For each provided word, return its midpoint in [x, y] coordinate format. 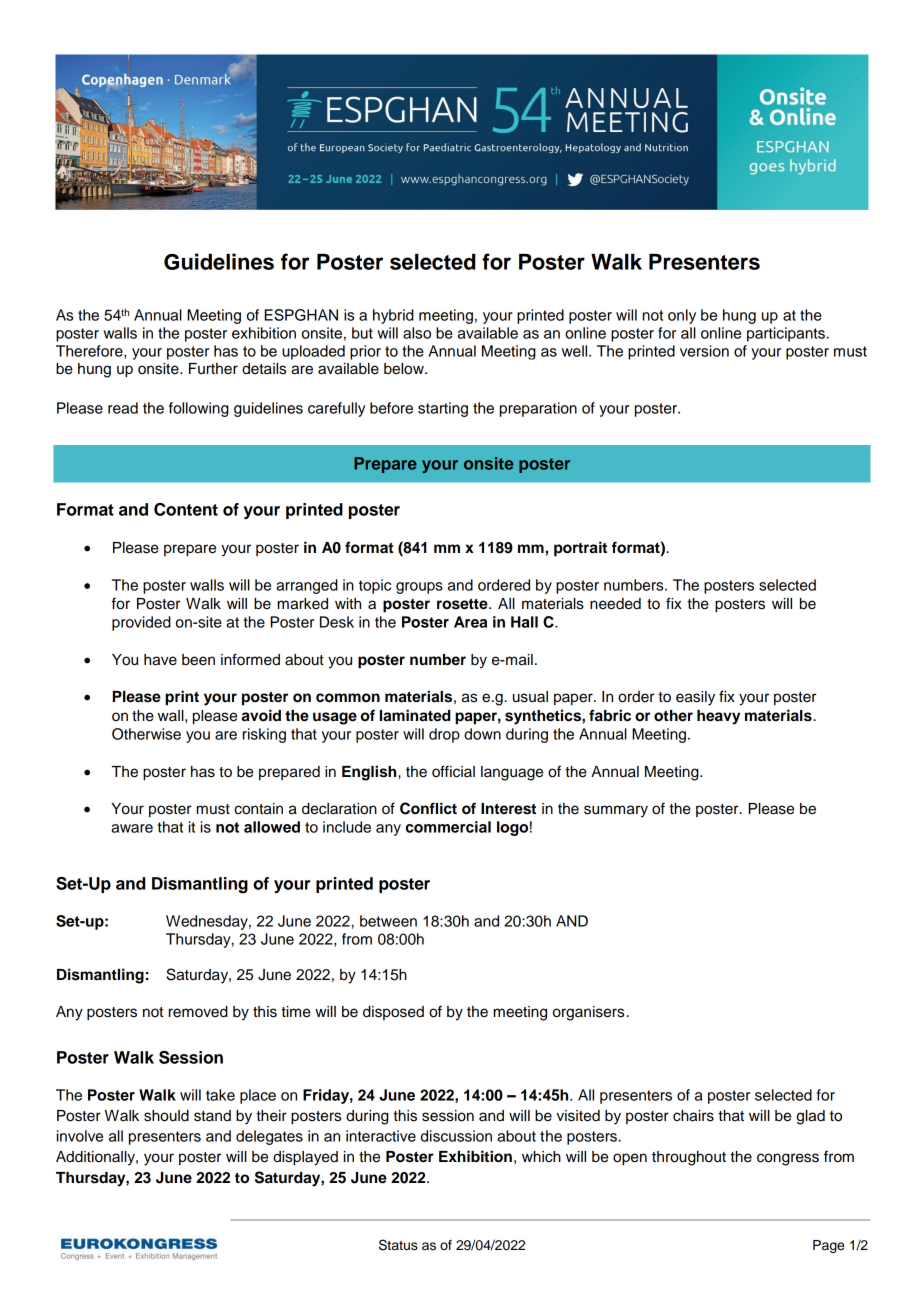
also [417, 333]
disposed [393, 1013]
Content [186, 509]
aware [132, 828]
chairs [693, 1116]
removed [198, 1012]
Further [213, 369]
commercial [448, 827]
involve [80, 1136]
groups [419, 588]
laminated [415, 715]
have [160, 660]
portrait [580, 549]
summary [616, 811]
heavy [718, 717]
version [704, 351]
